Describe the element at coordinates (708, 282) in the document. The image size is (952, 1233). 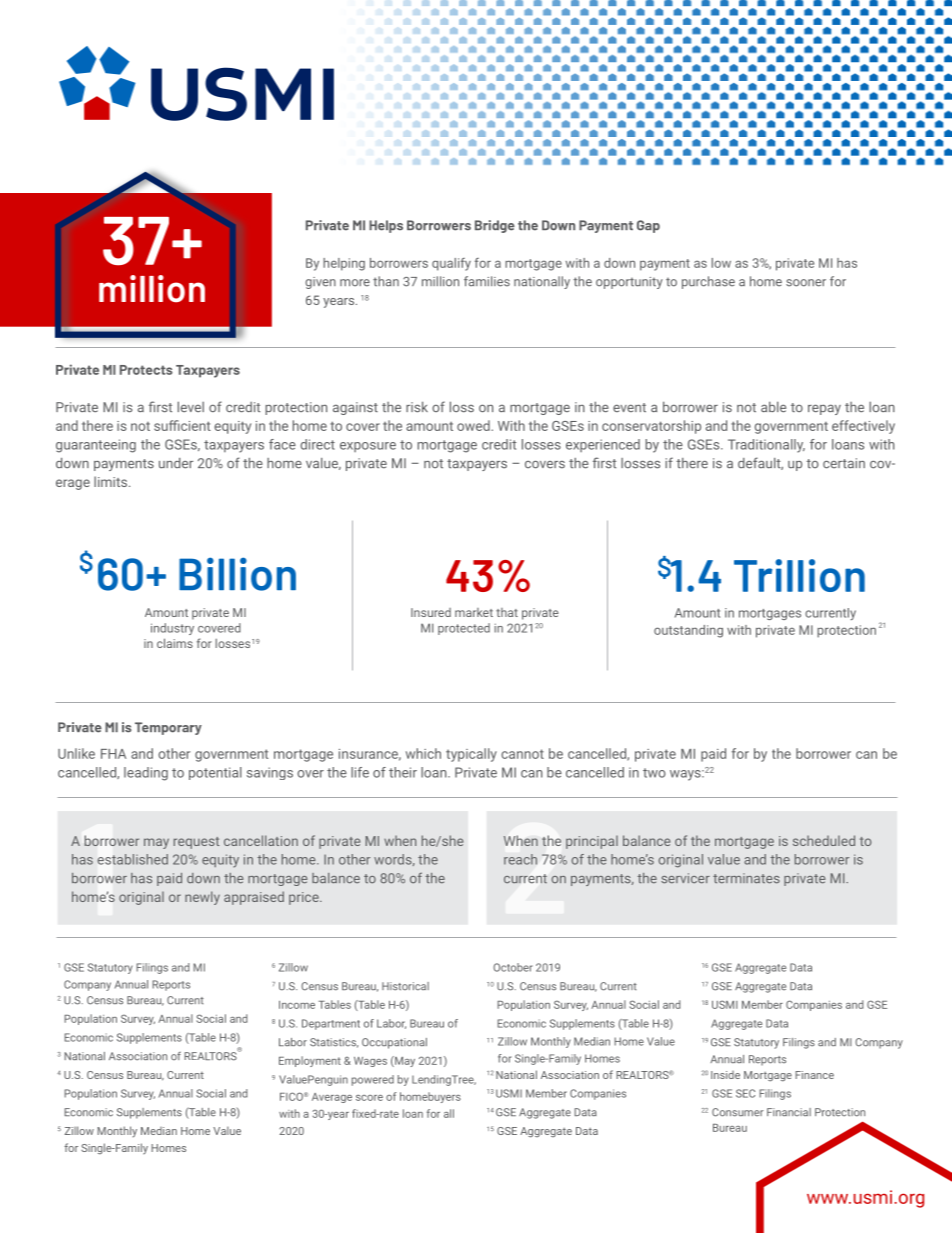
I see `purchase` at that location.
